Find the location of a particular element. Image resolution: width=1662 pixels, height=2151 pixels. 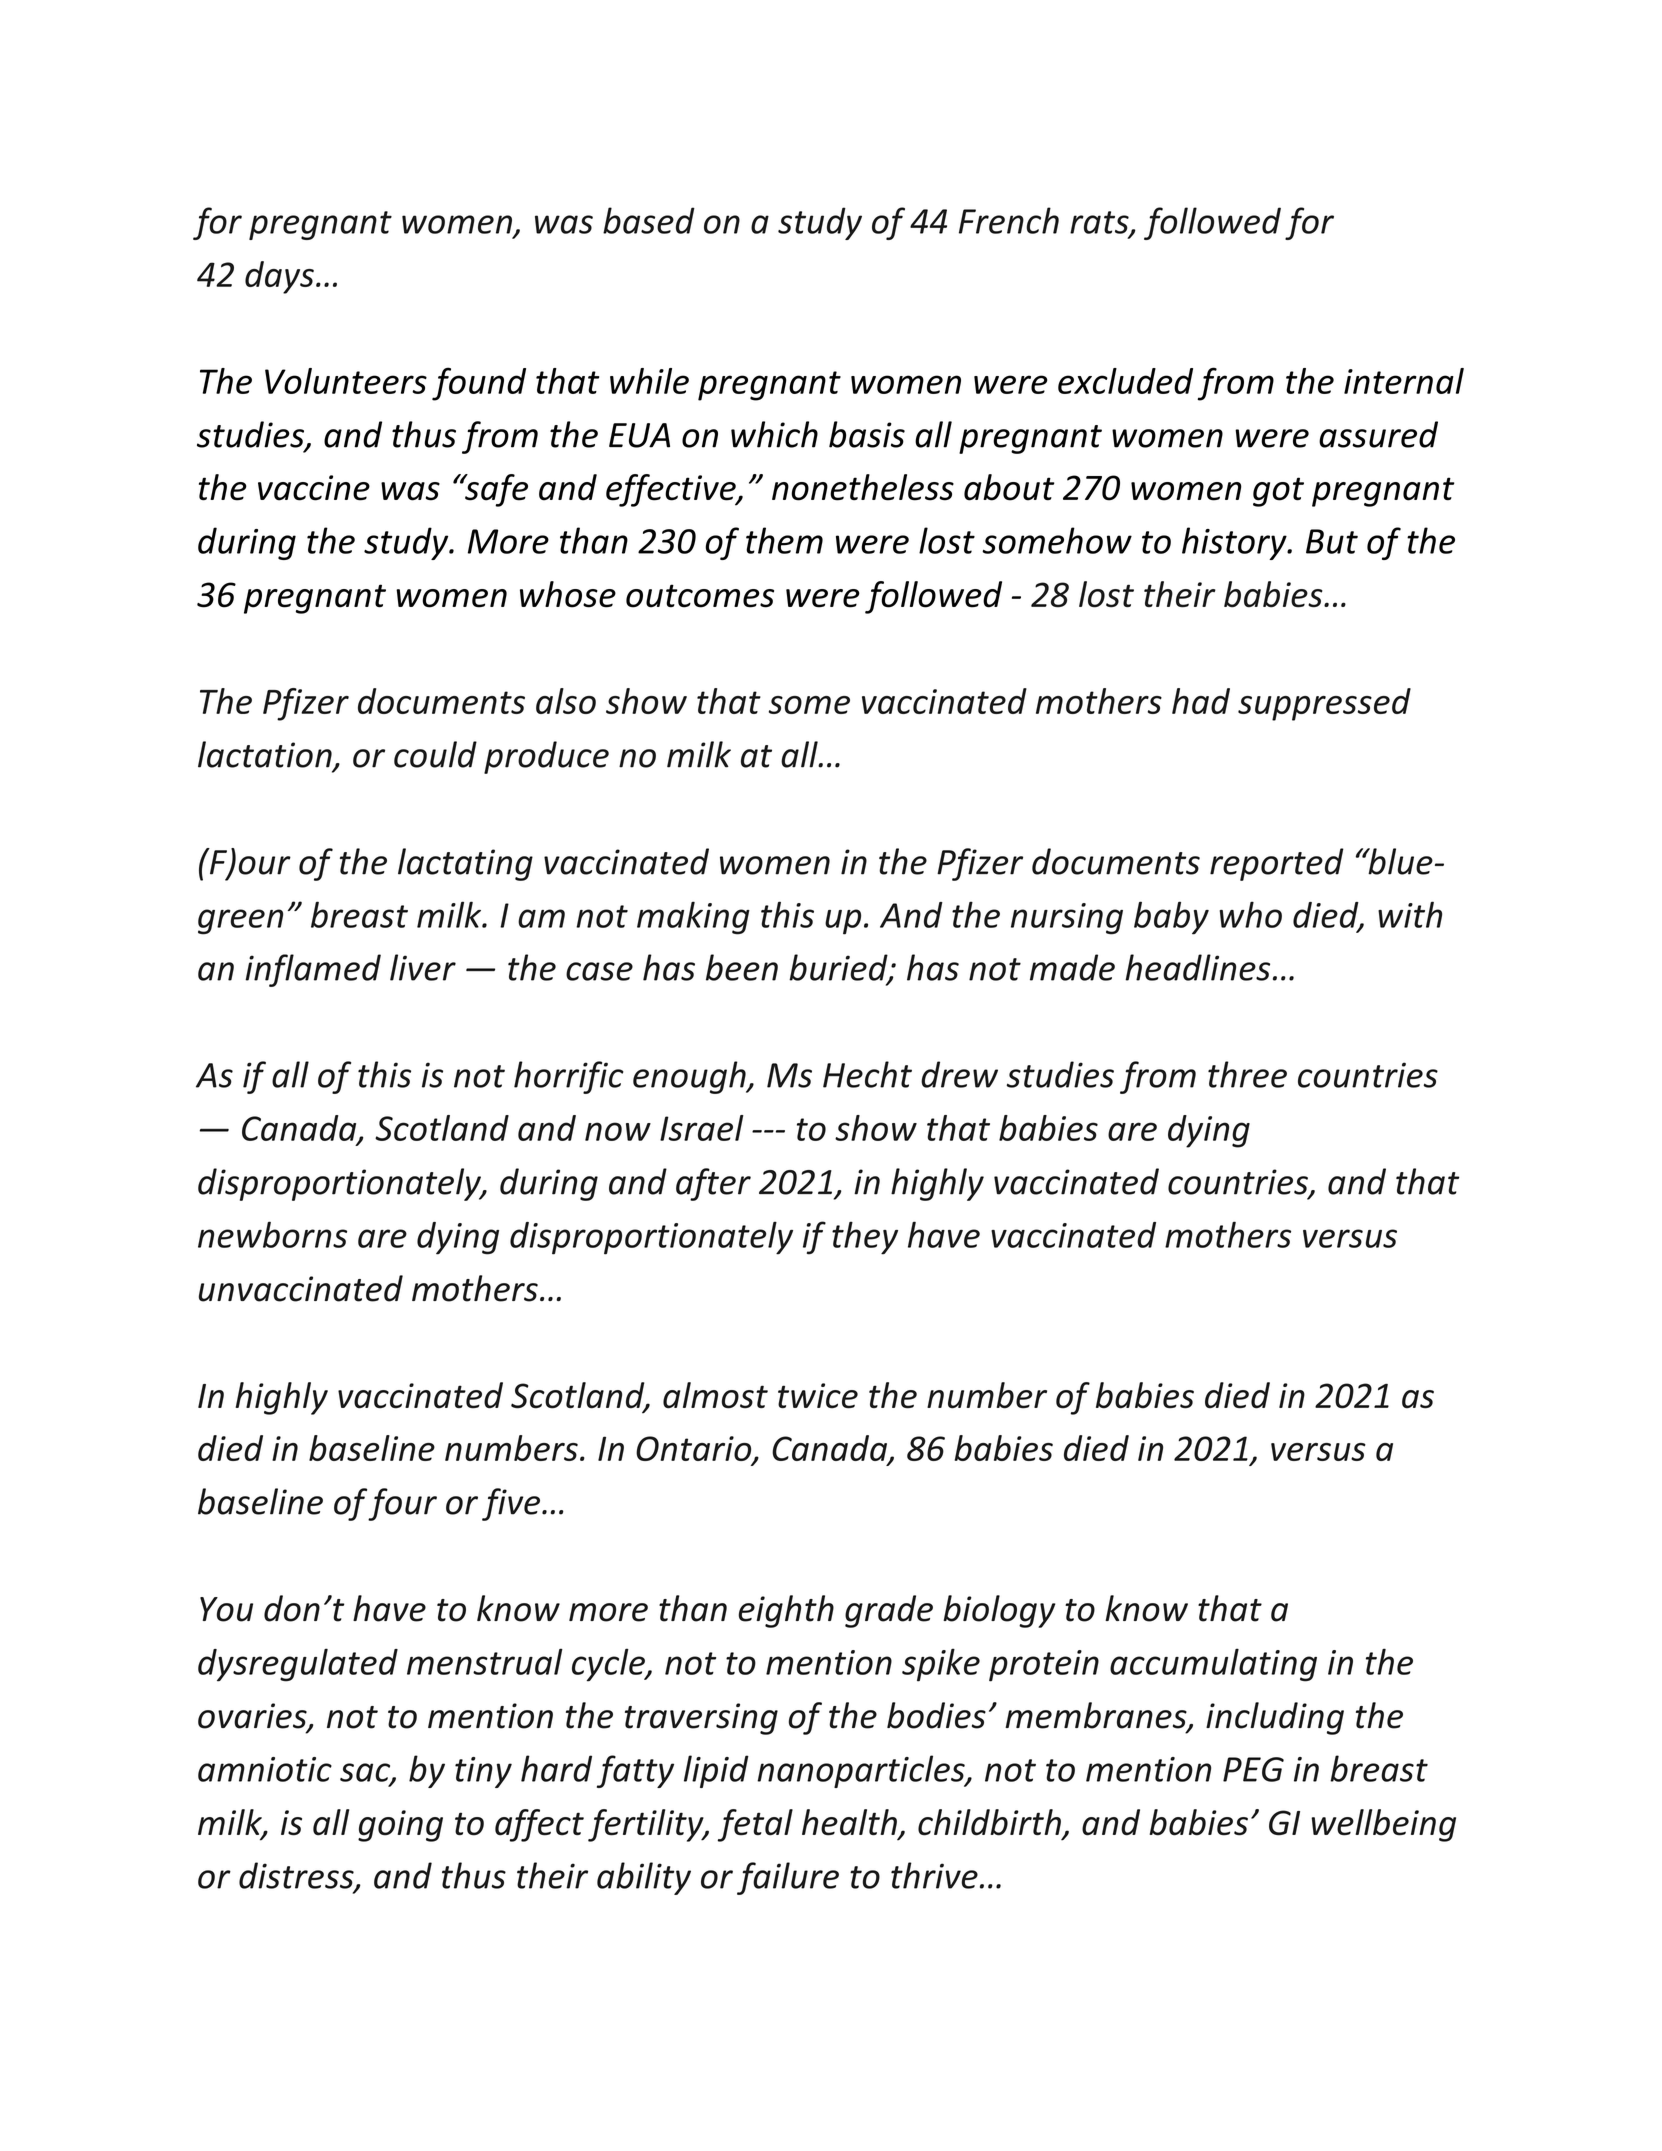

they is located at coordinates (865, 1238).
